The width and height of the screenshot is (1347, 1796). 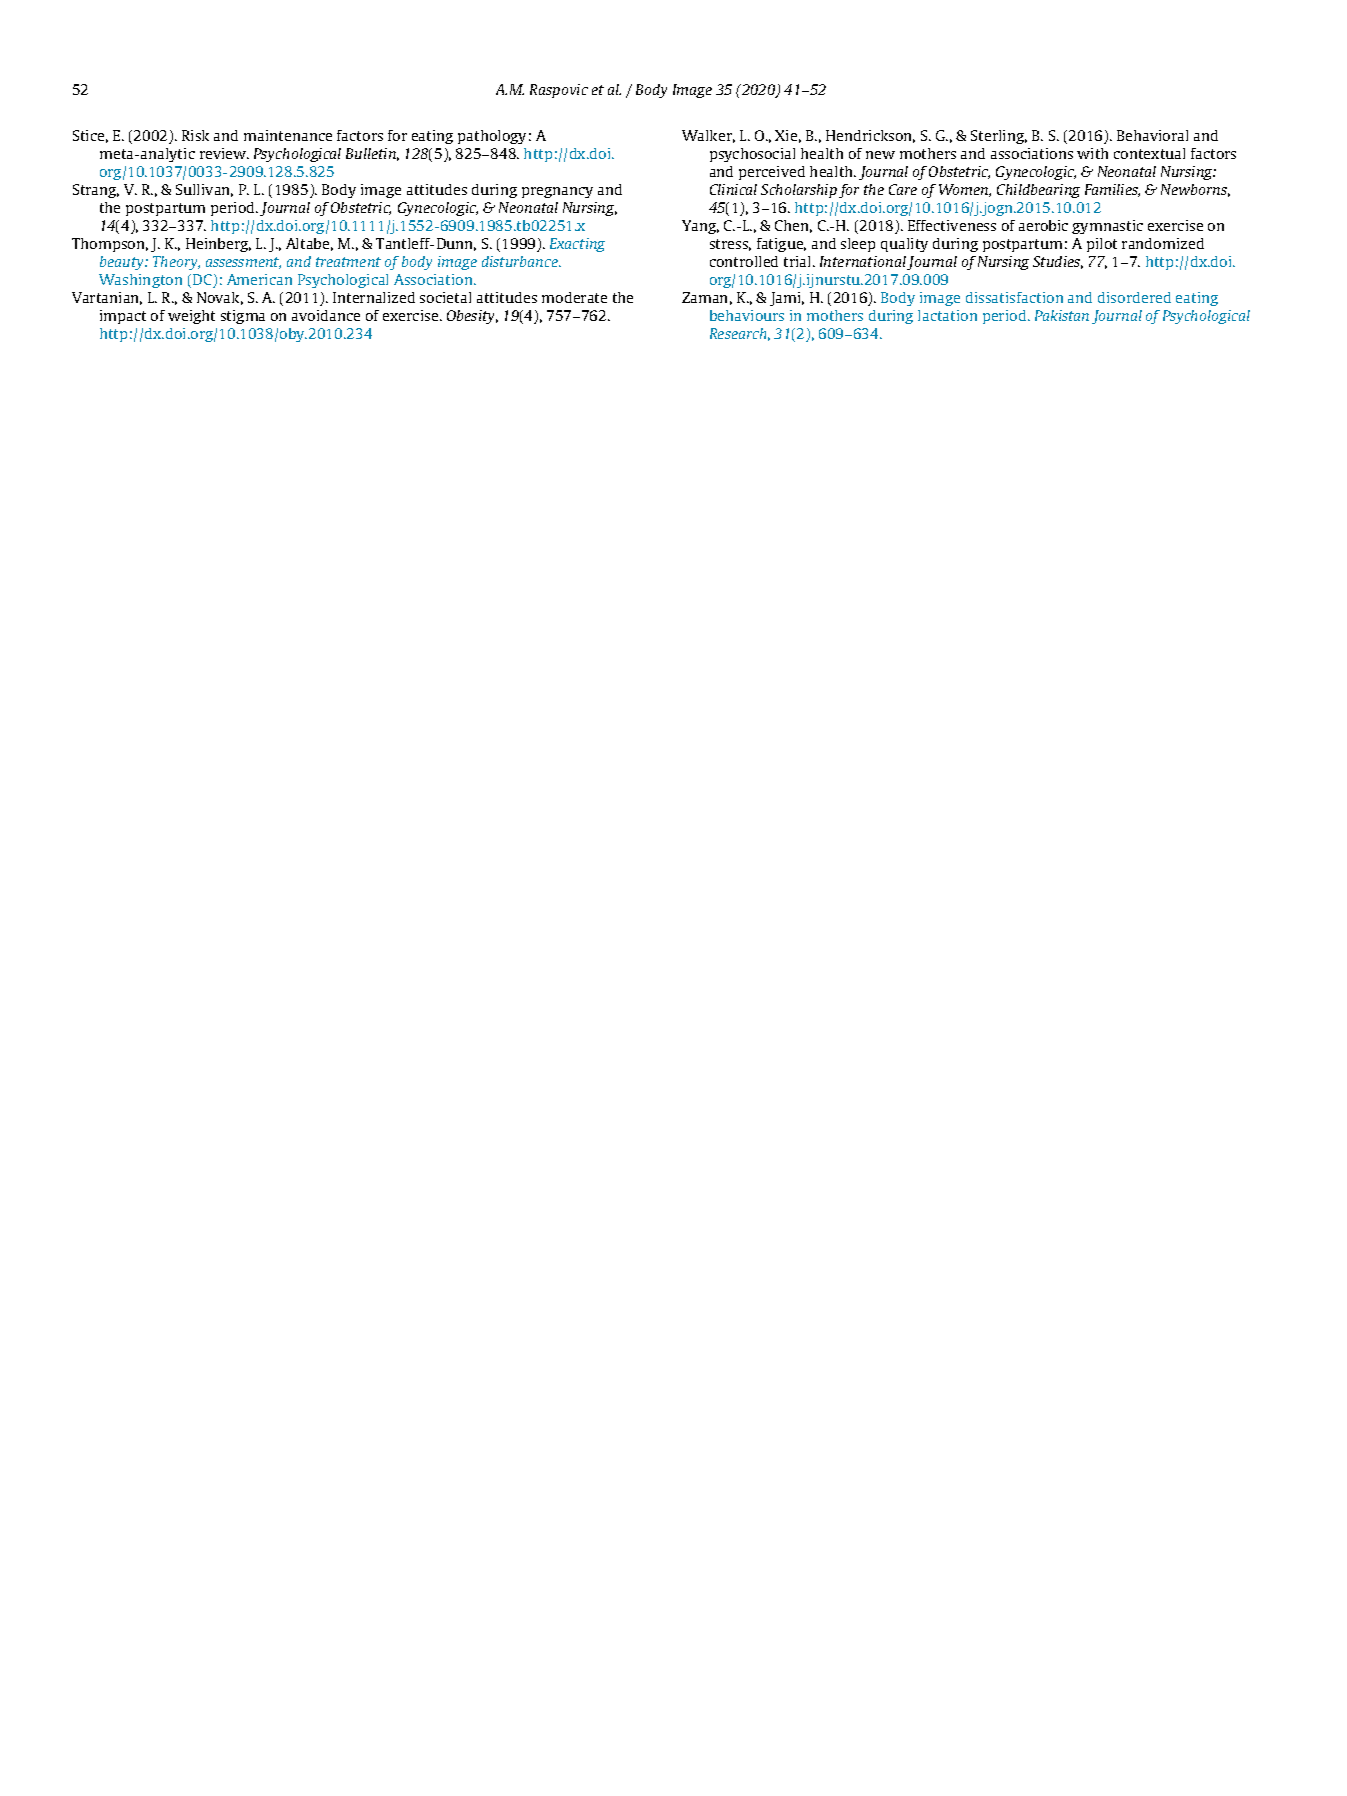 I want to click on behaviours, so click(x=747, y=315).
